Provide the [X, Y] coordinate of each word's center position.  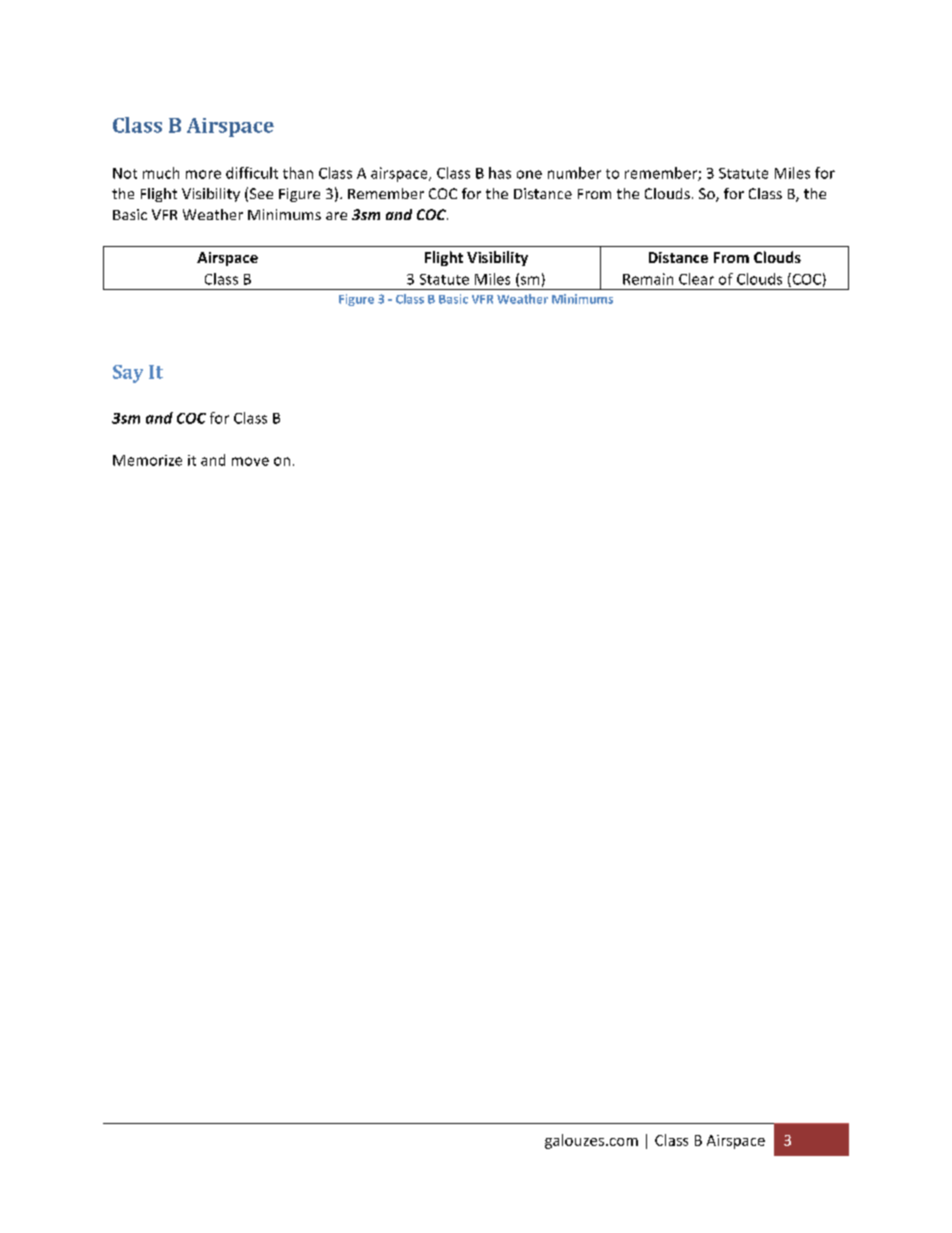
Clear [696, 279]
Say [128, 374]
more [203, 174]
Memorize [147, 460]
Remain [648, 279]
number [574, 173]
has [500, 173]
